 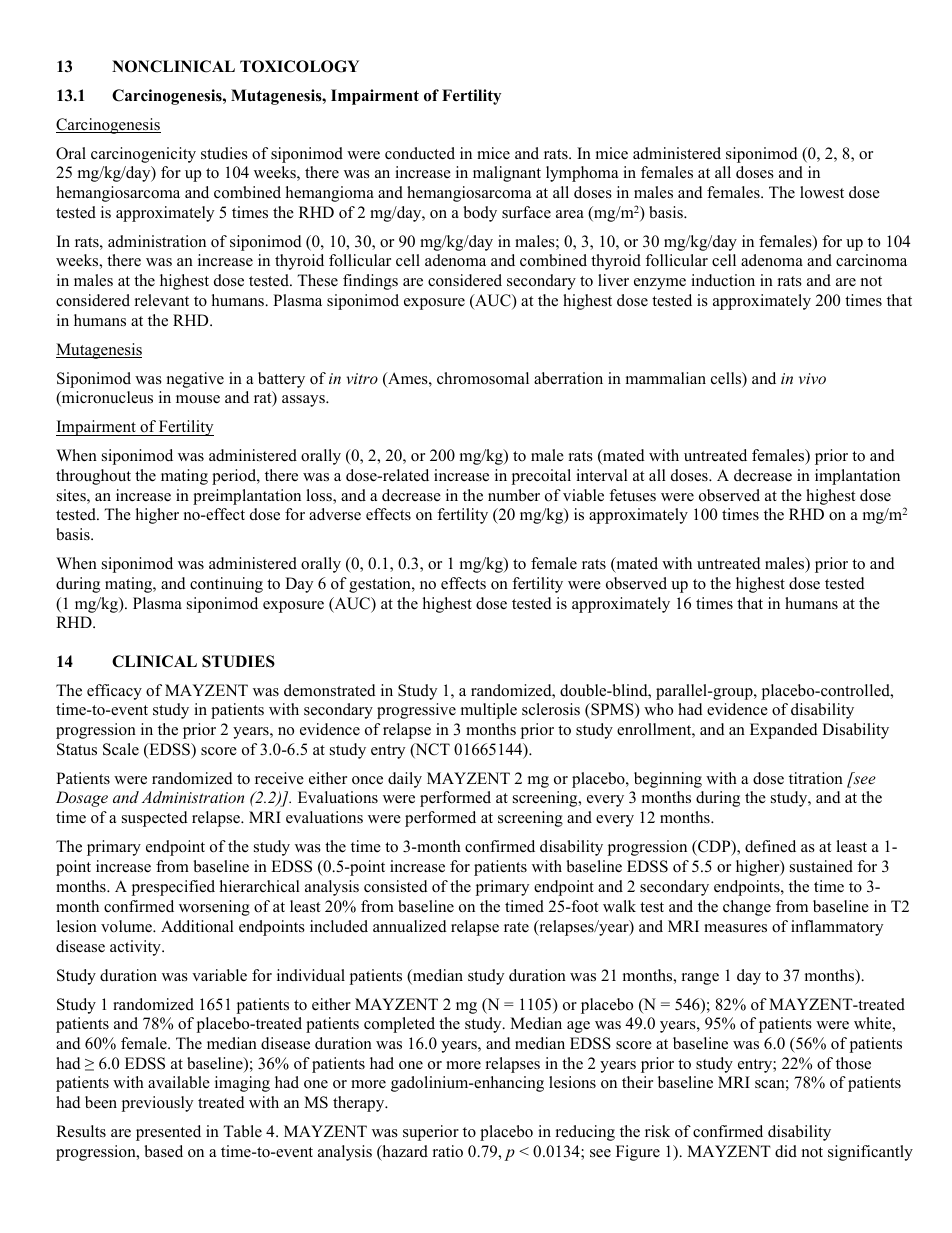 I want to click on Expanded, so click(x=784, y=731).
